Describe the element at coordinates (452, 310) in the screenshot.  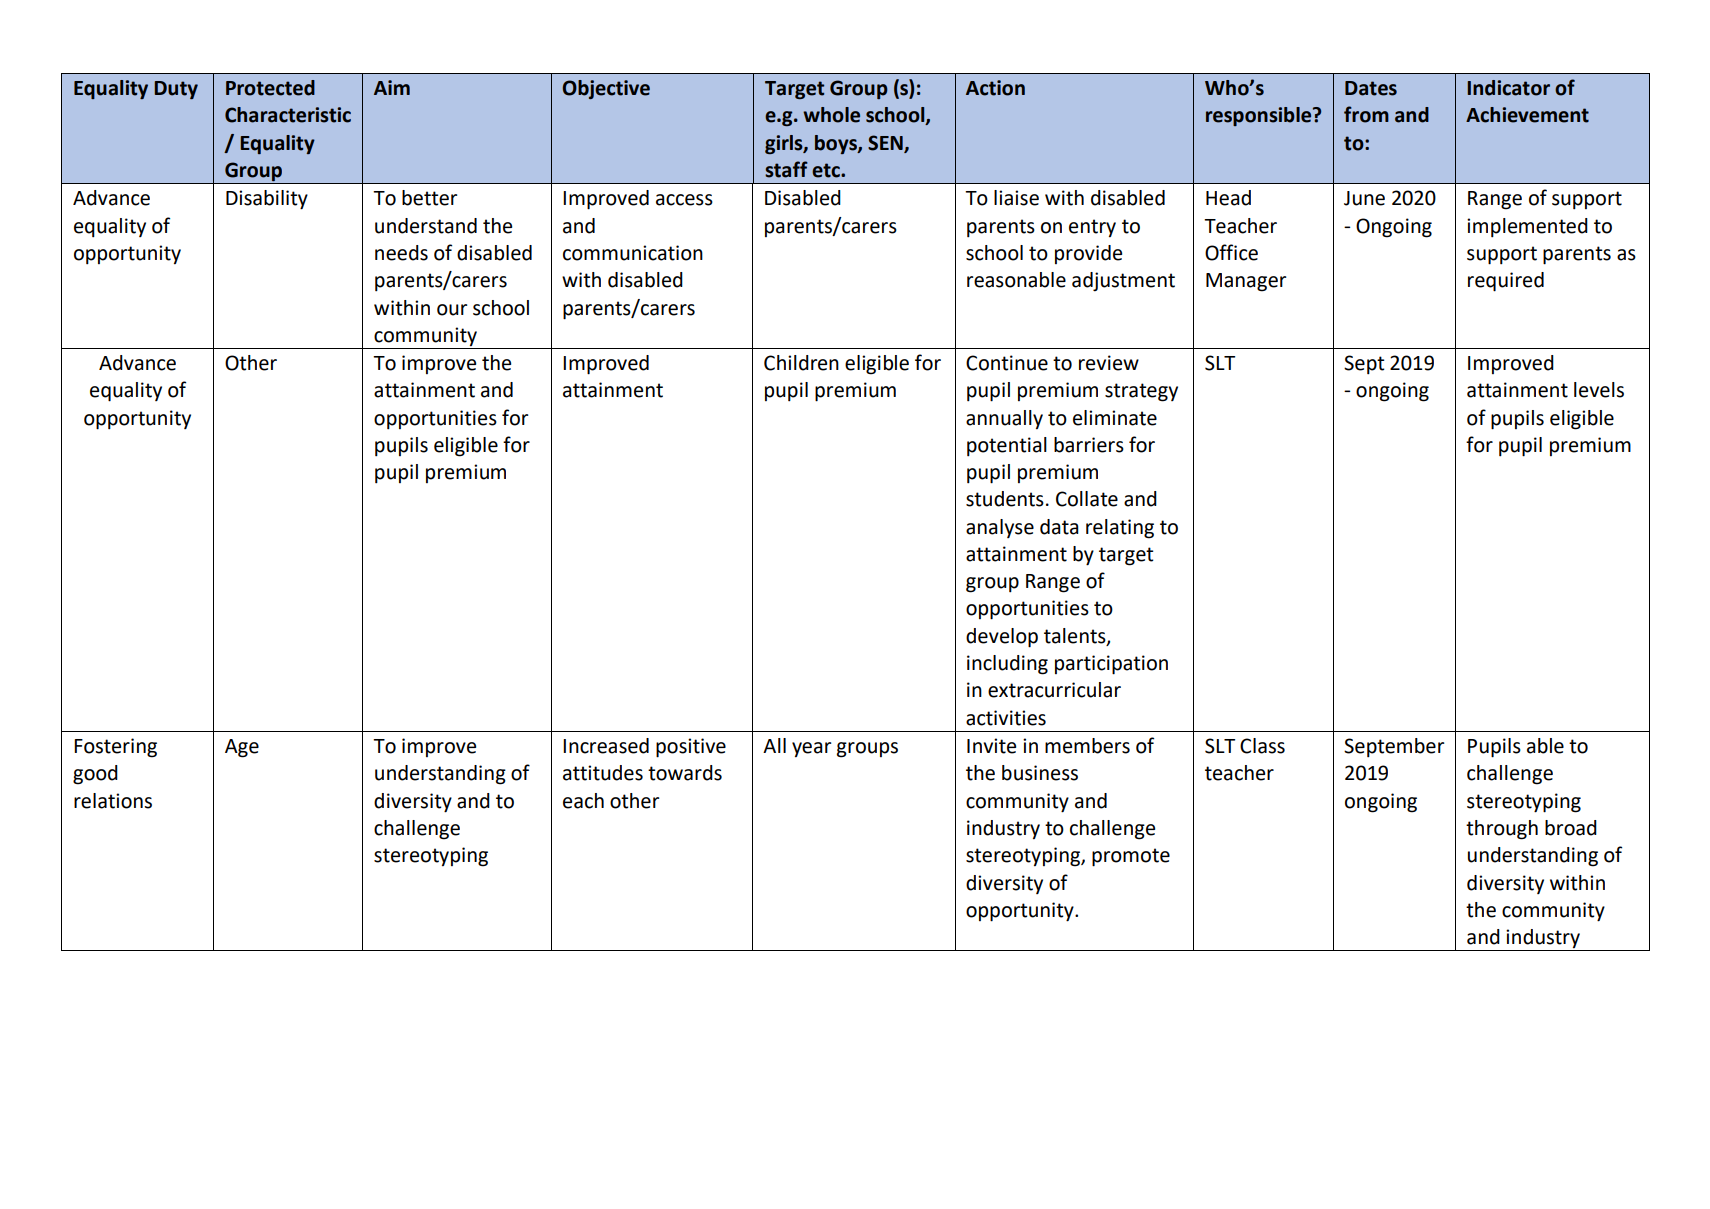
I see `our` at that location.
